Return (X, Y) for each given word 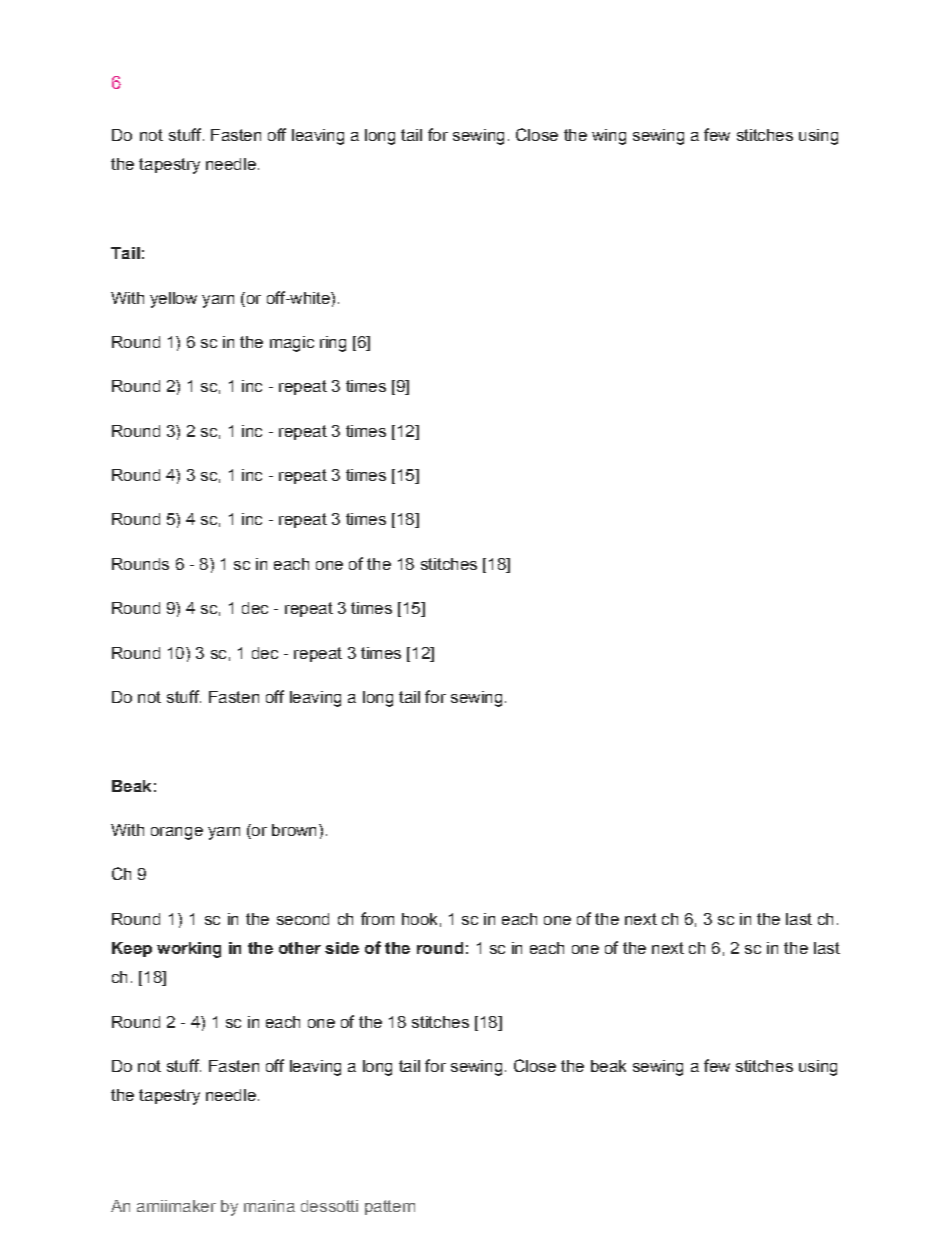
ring (333, 344)
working (189, 950)
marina (269, 1206)
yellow (173, 300)
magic (292, 344)
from (377, 918)
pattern (390, 1207)
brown (294, 830)
